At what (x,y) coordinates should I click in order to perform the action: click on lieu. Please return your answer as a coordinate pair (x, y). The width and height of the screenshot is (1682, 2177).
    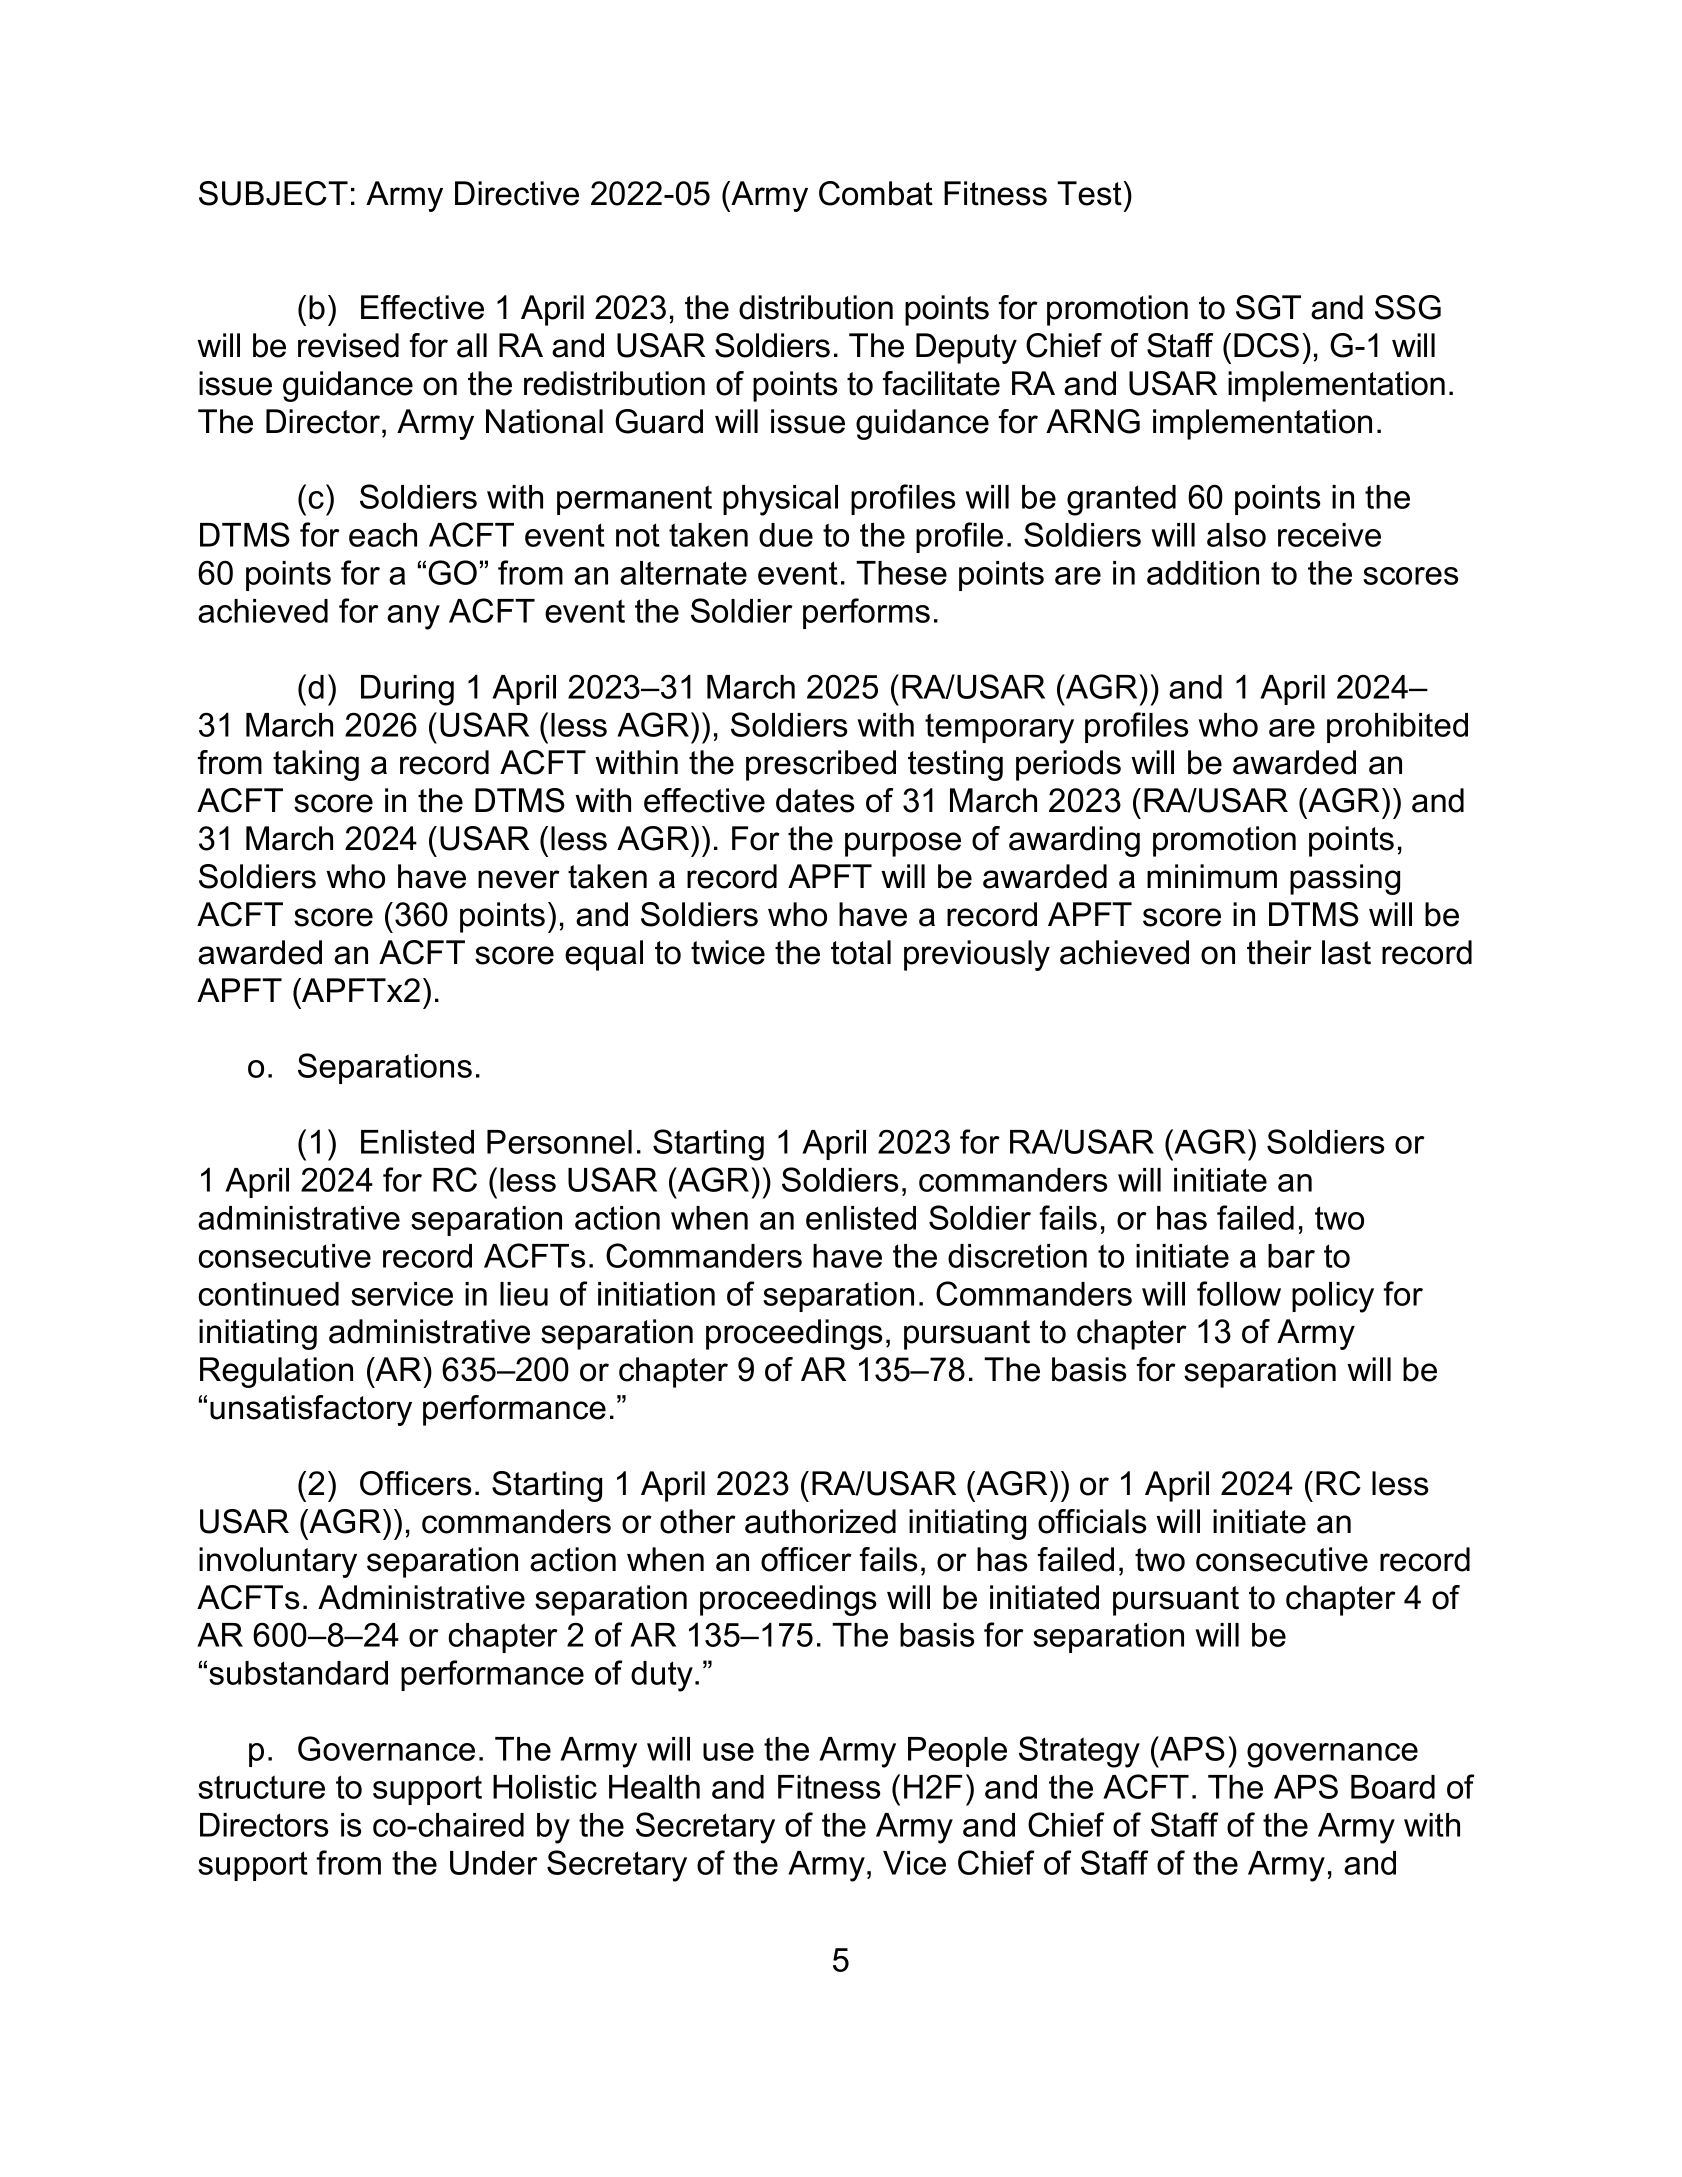
    Looking at the image, I should click on (524, 1294).
